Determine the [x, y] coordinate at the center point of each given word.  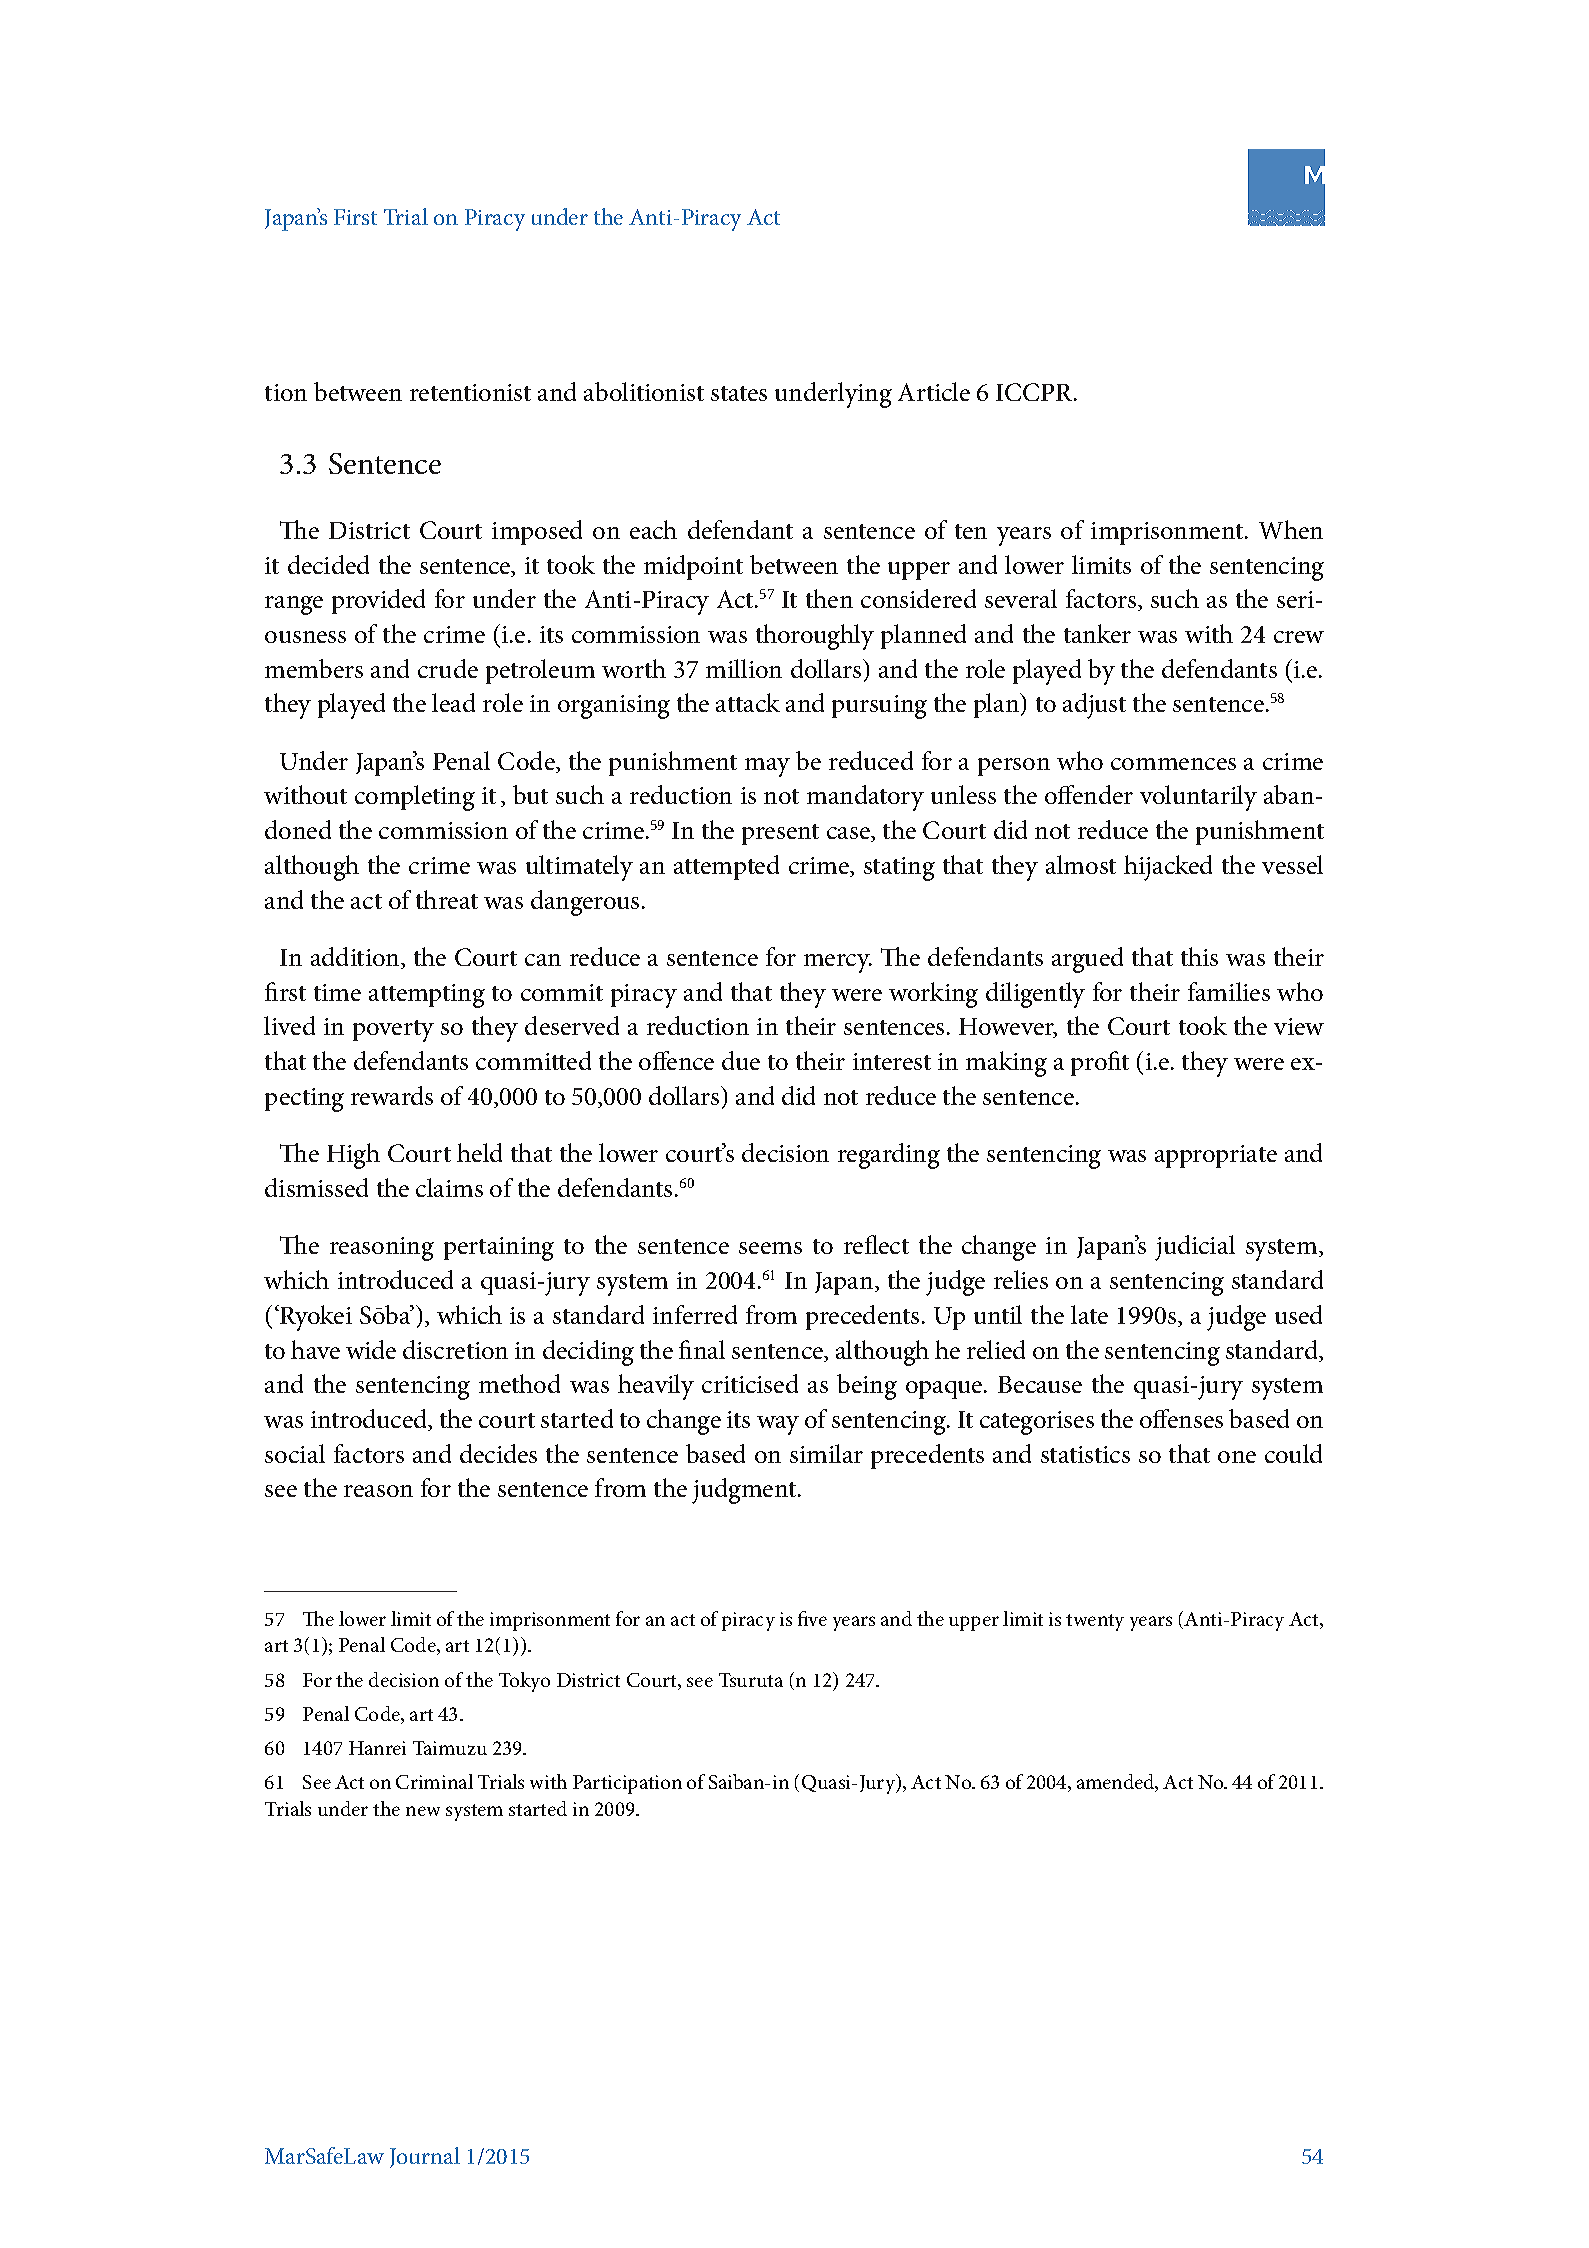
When [1291, 529]
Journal [425, 2157]
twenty [1095, 1622]
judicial [1195, 1248]
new [423, 1811]
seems [770, 1248]
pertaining [499, 1249]
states [739, 393]
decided [328, 564]
